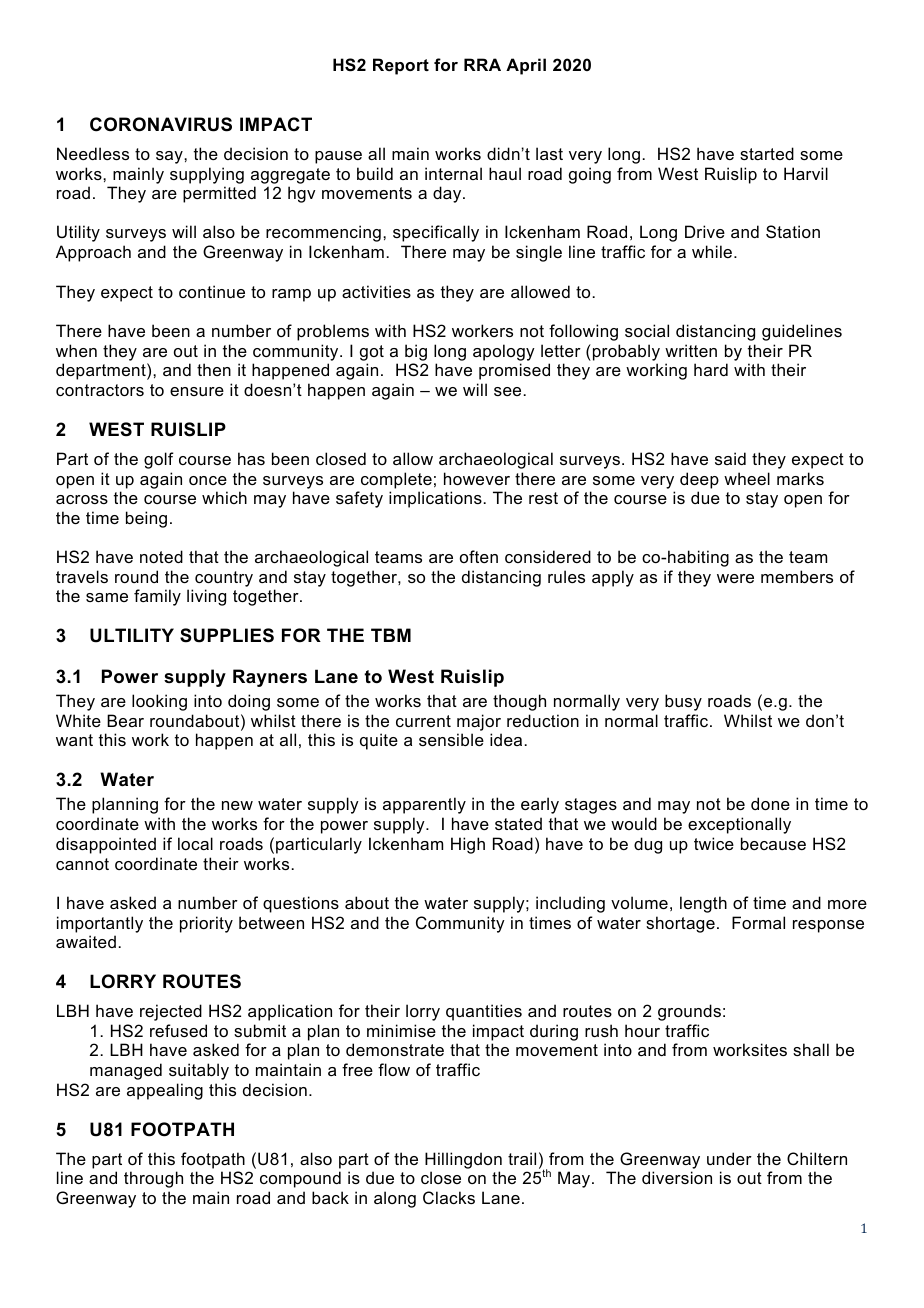 This page has width=924, height=1308. I want to click on family, so click(157, 597).
